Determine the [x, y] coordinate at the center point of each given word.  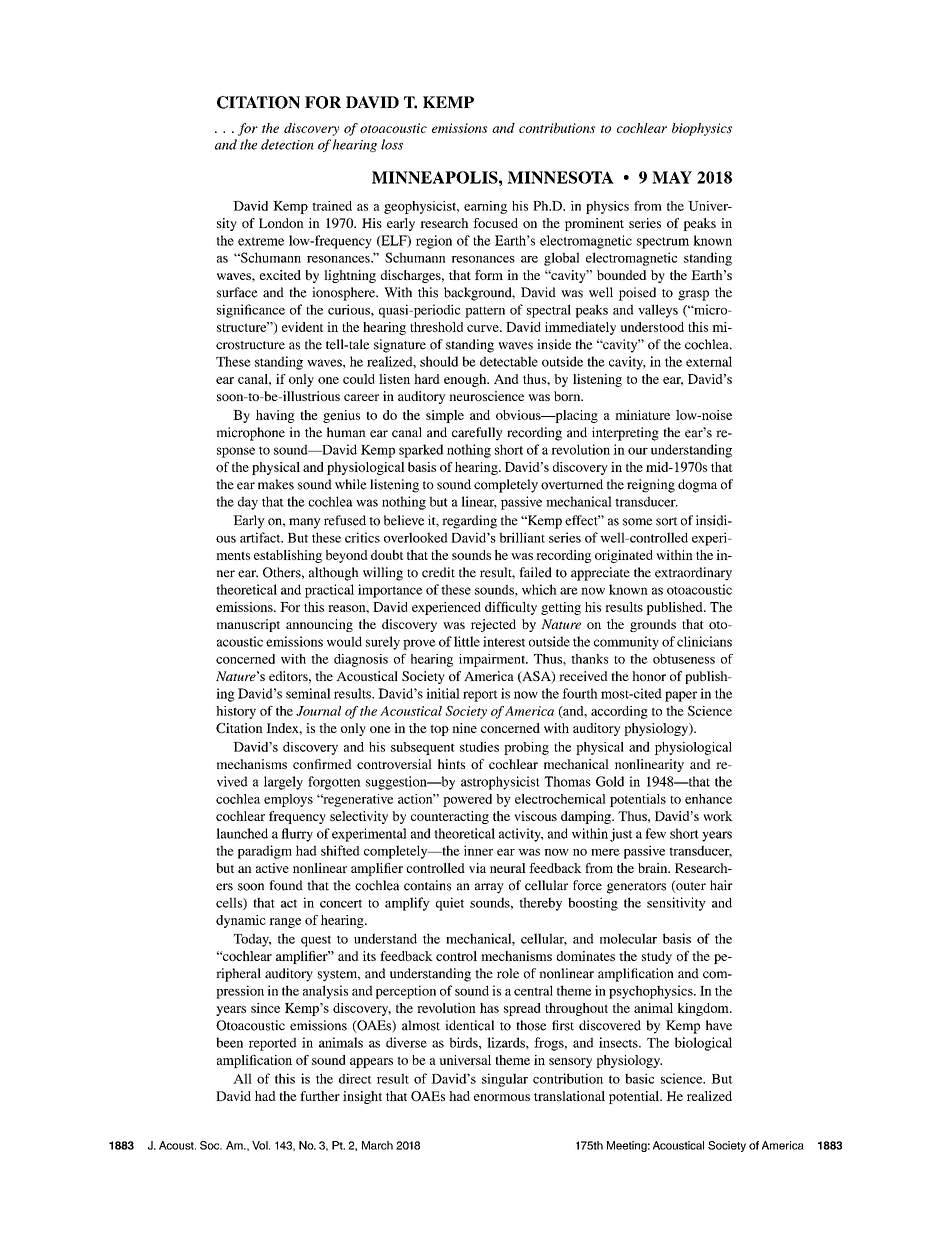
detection [287, 144]
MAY [672, 177]
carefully [477, 434]
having [275, 416]
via [477, 868]
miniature [642, 415]
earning [485, 207]
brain [654, 868]
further [320, 1096]
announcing [319, 625]
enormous [502, 1097]
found [286, 885]
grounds [653, 625]
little [467, 641]
